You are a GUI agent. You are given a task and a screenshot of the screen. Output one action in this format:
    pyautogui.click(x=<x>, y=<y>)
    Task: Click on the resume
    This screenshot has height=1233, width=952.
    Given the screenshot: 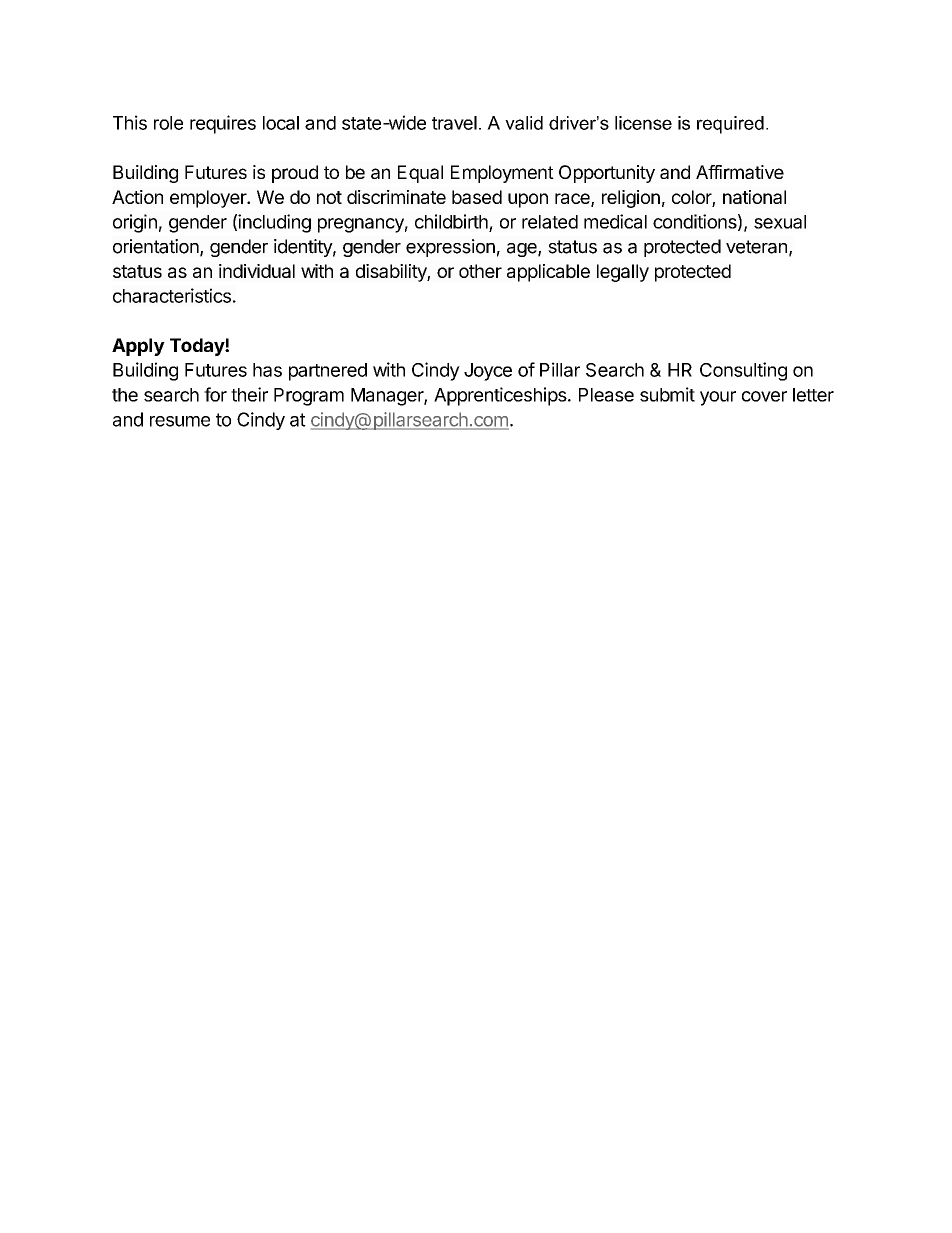 What is the action you would take?
    pyautogui.click(x=180, y=421)
